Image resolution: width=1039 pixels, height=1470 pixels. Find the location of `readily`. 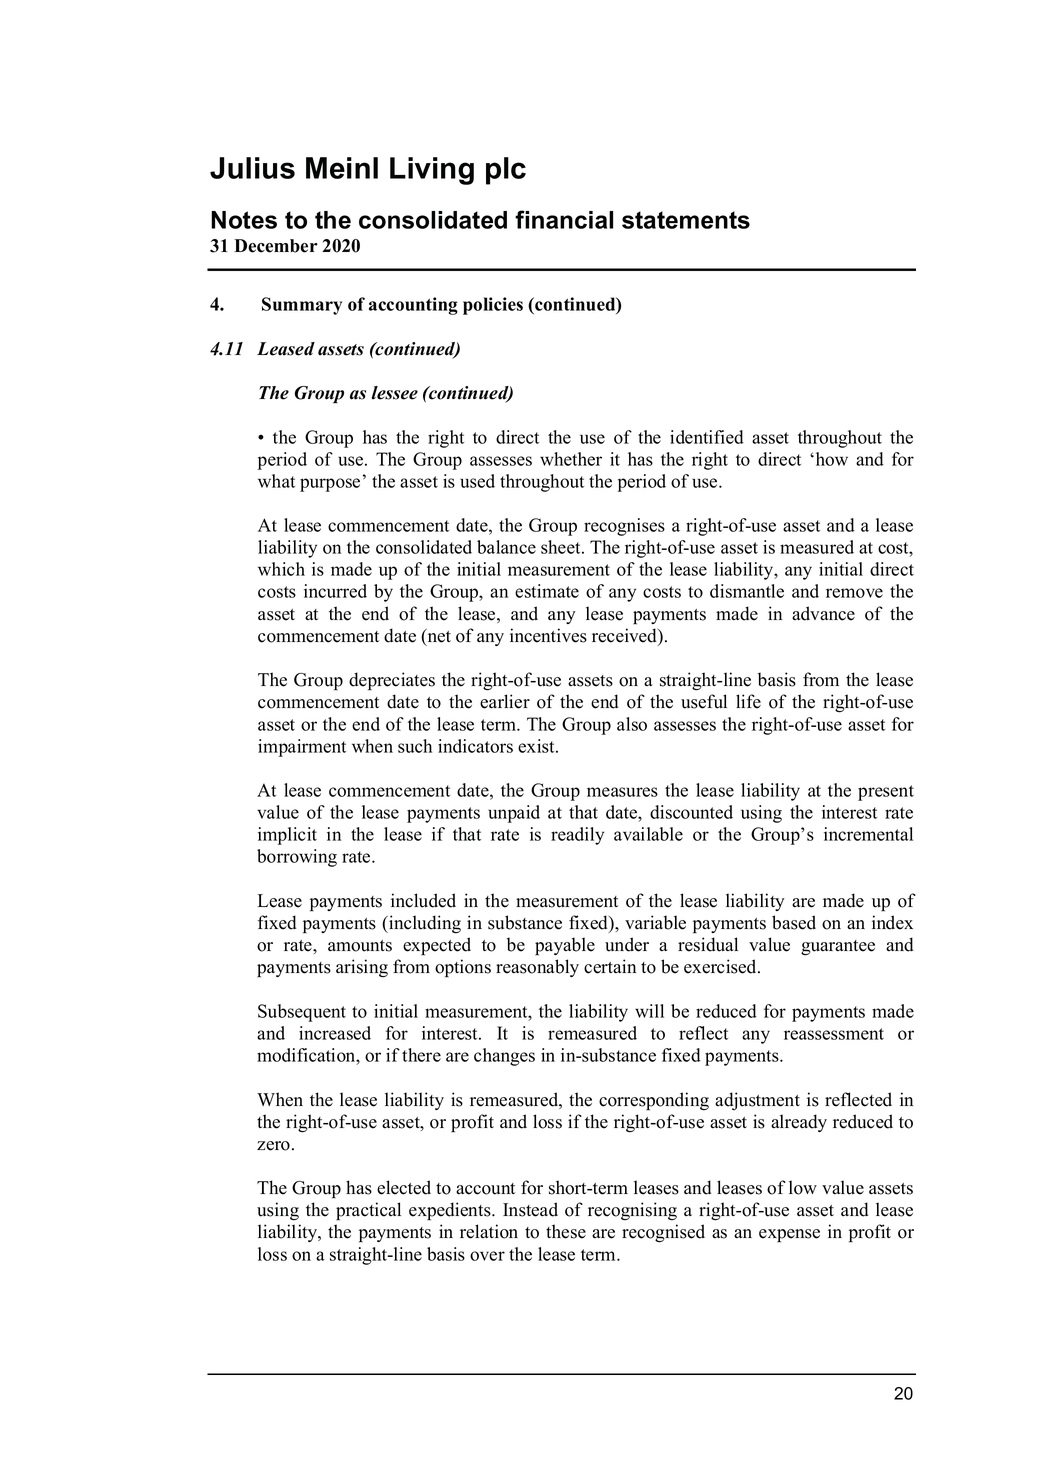

readily is located at coordinates (577, 836).
